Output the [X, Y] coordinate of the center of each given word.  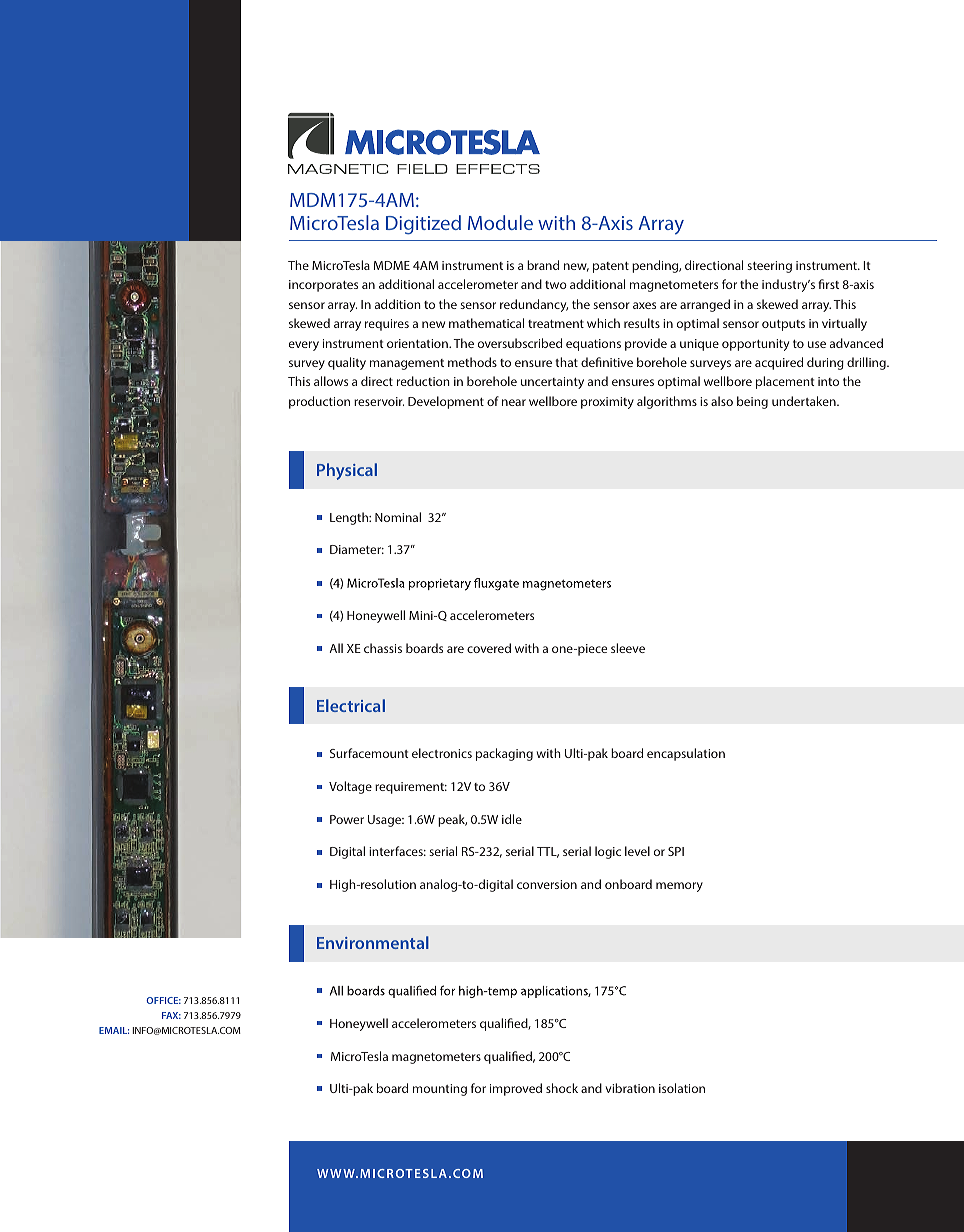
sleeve [628, 648]
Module [500, 222]
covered [489, 648]
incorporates [323, 286]
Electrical [351, 705]
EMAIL [114, 1030]
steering [769, 267]
